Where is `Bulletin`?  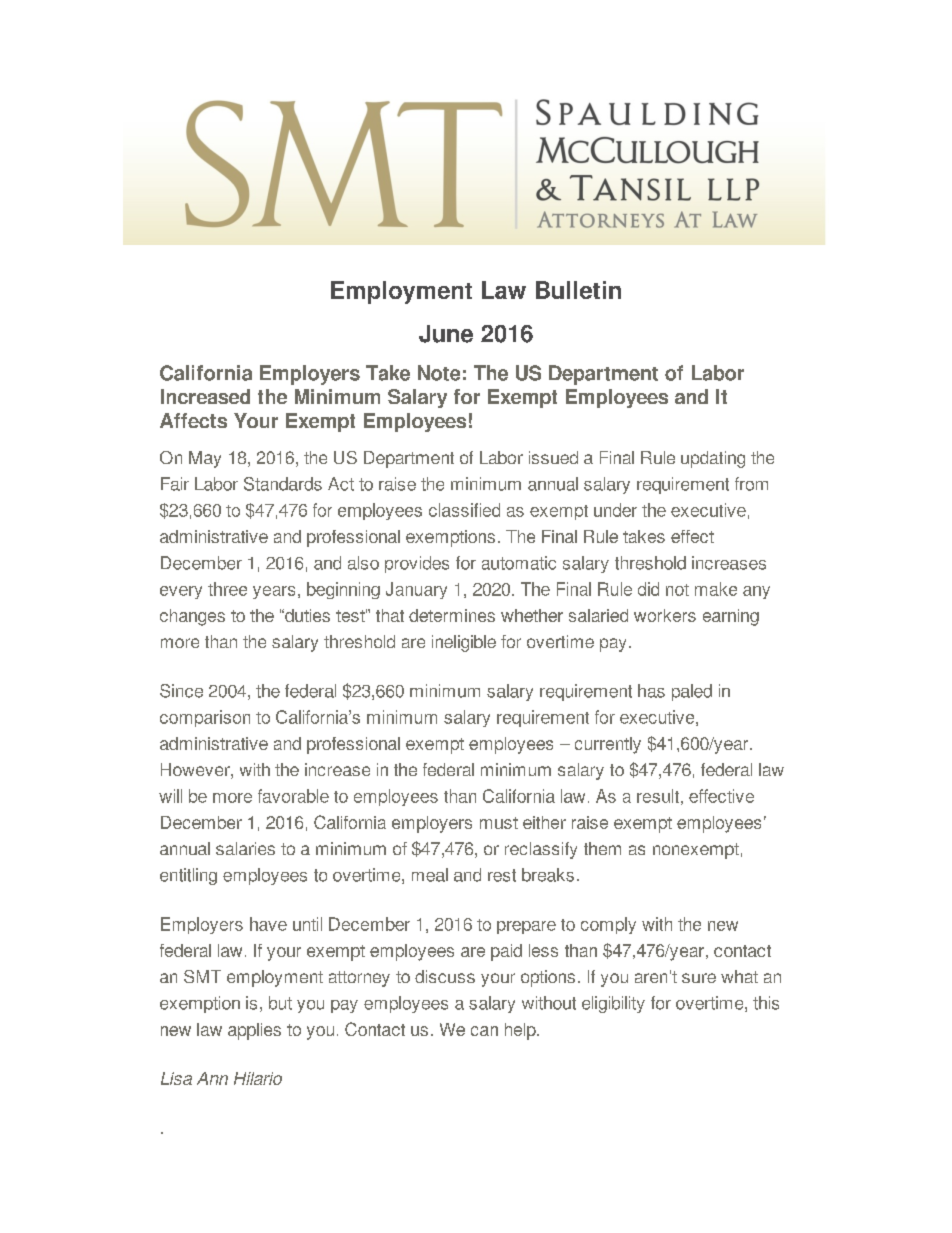
Bulletin is located at coordinates (578, 290).
